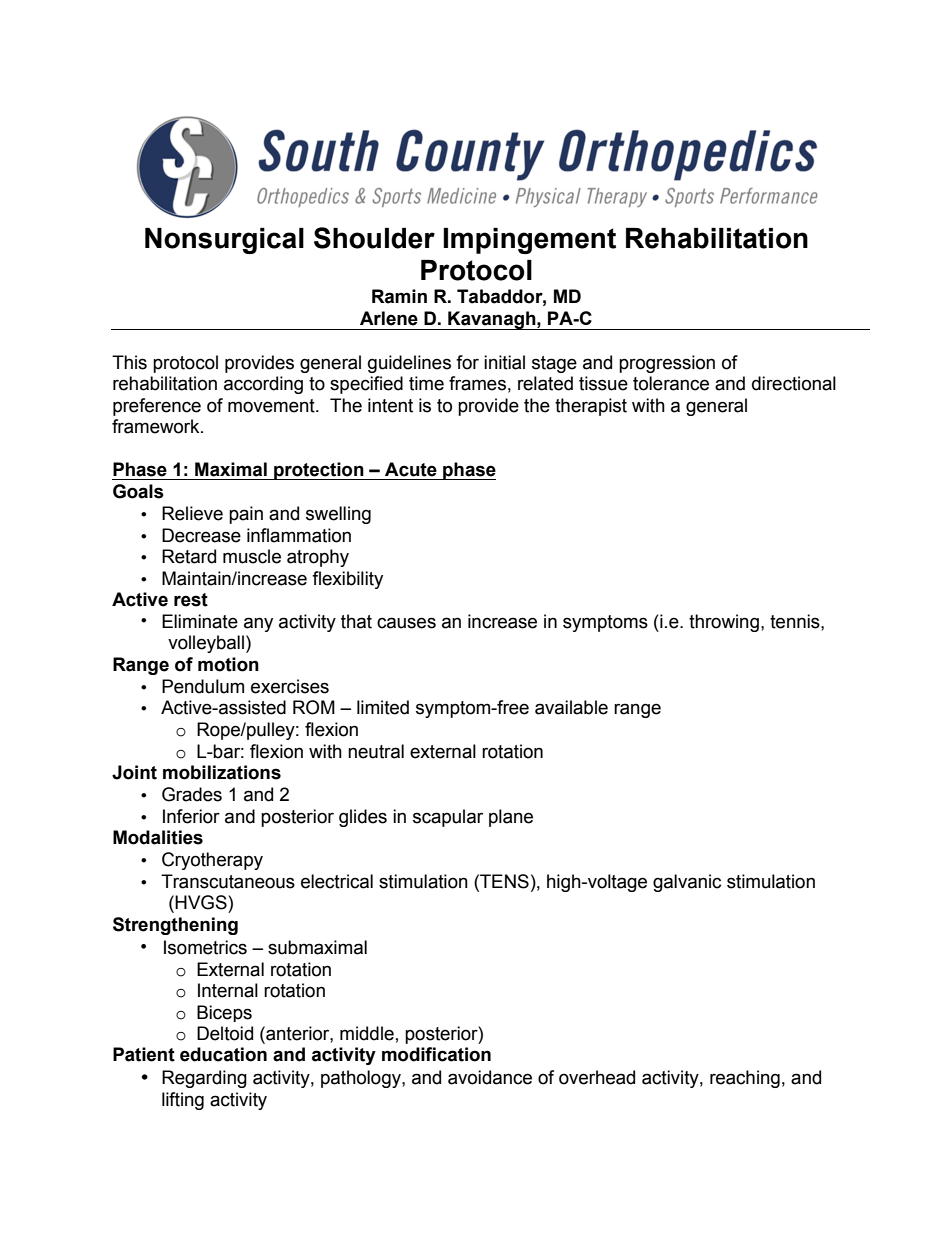 The height and width of the screenshot is (1233, 952). Describe the element at coordinates (477, 383) in the screenshot. I see `frames` at that location.
